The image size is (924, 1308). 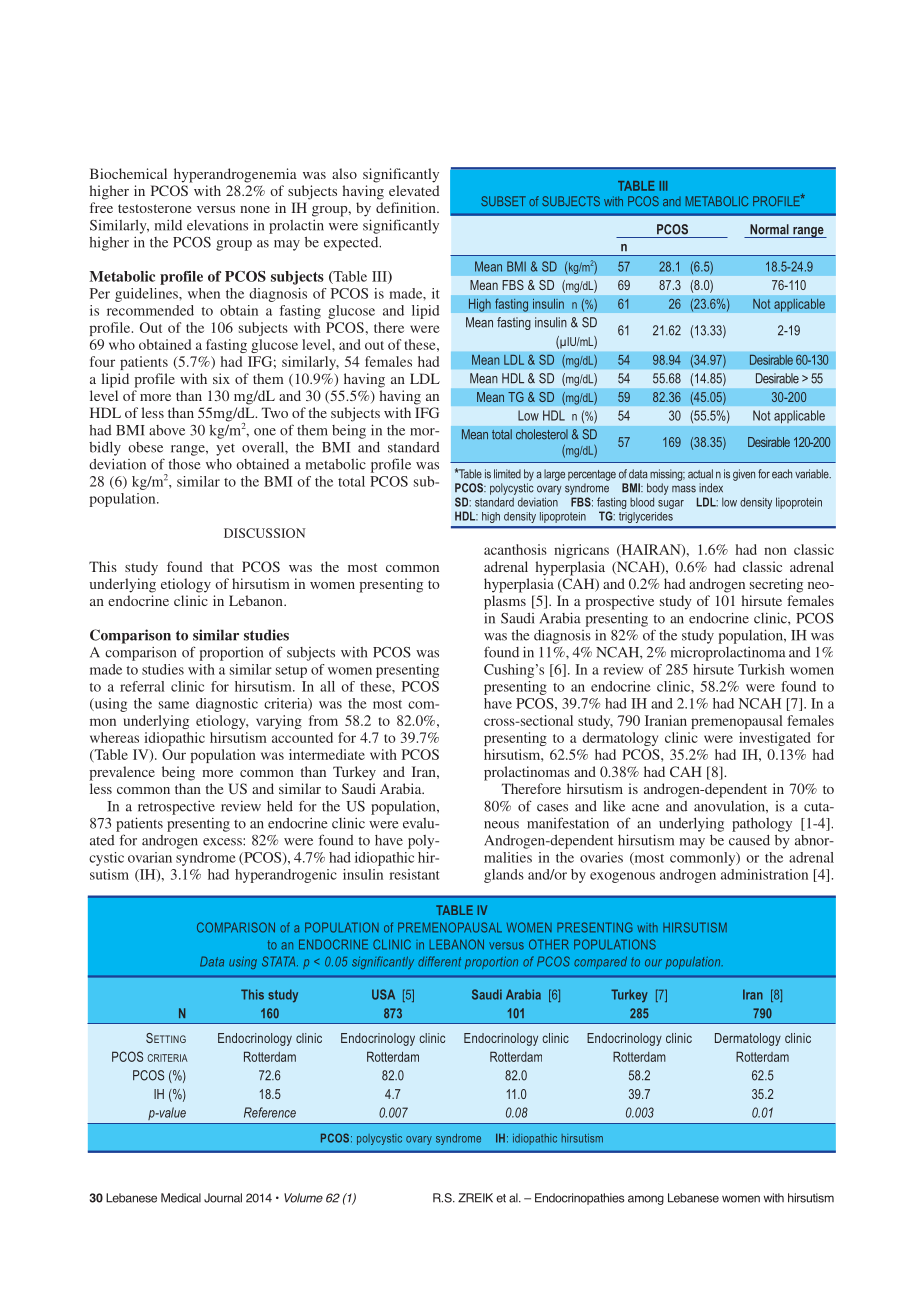 What do you see at coordinates (749, 840) in the screenshot?
I see `caused` at bounding box center [749, 840].
